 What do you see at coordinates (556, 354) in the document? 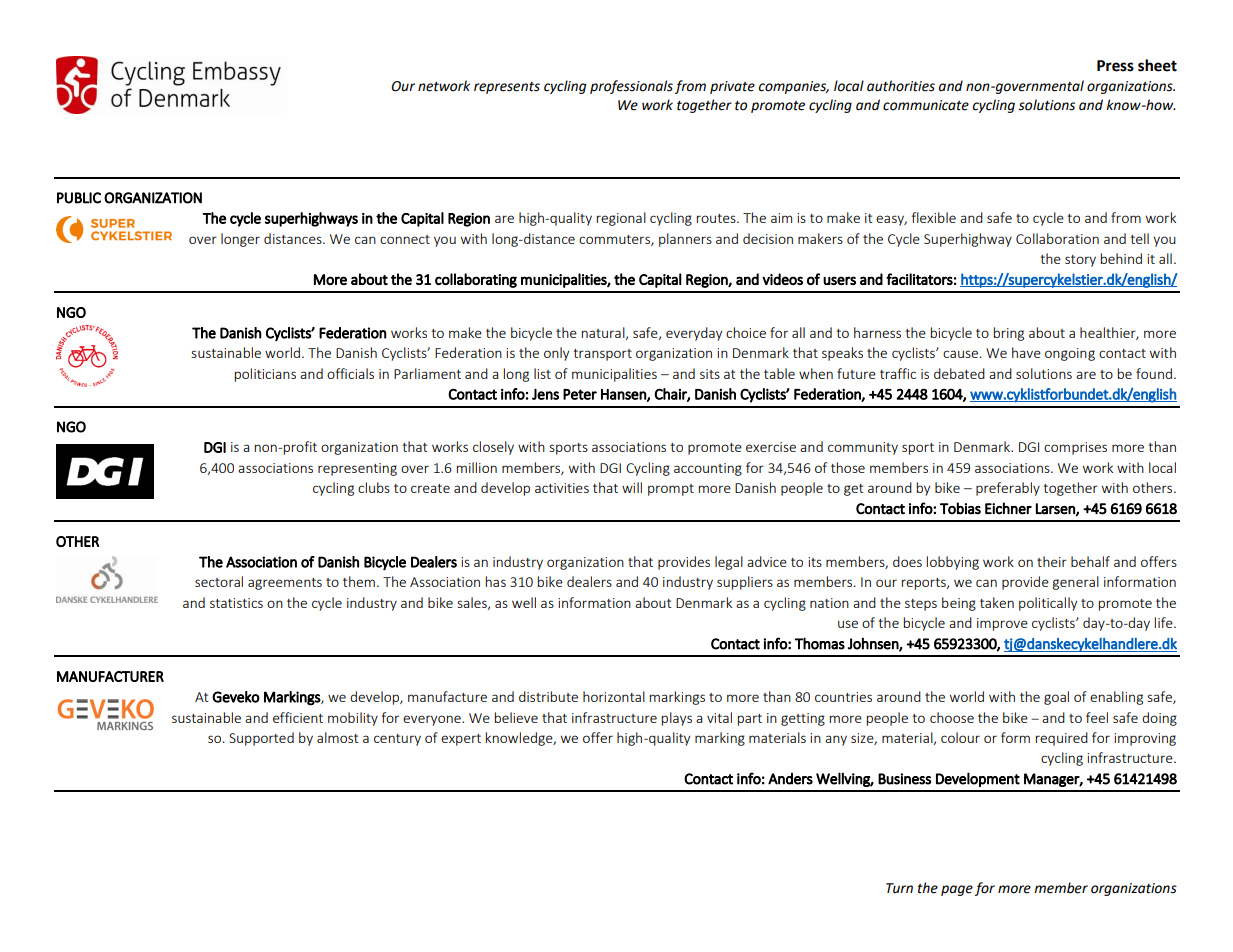
I see `only` at bounding box center [556, 354].
